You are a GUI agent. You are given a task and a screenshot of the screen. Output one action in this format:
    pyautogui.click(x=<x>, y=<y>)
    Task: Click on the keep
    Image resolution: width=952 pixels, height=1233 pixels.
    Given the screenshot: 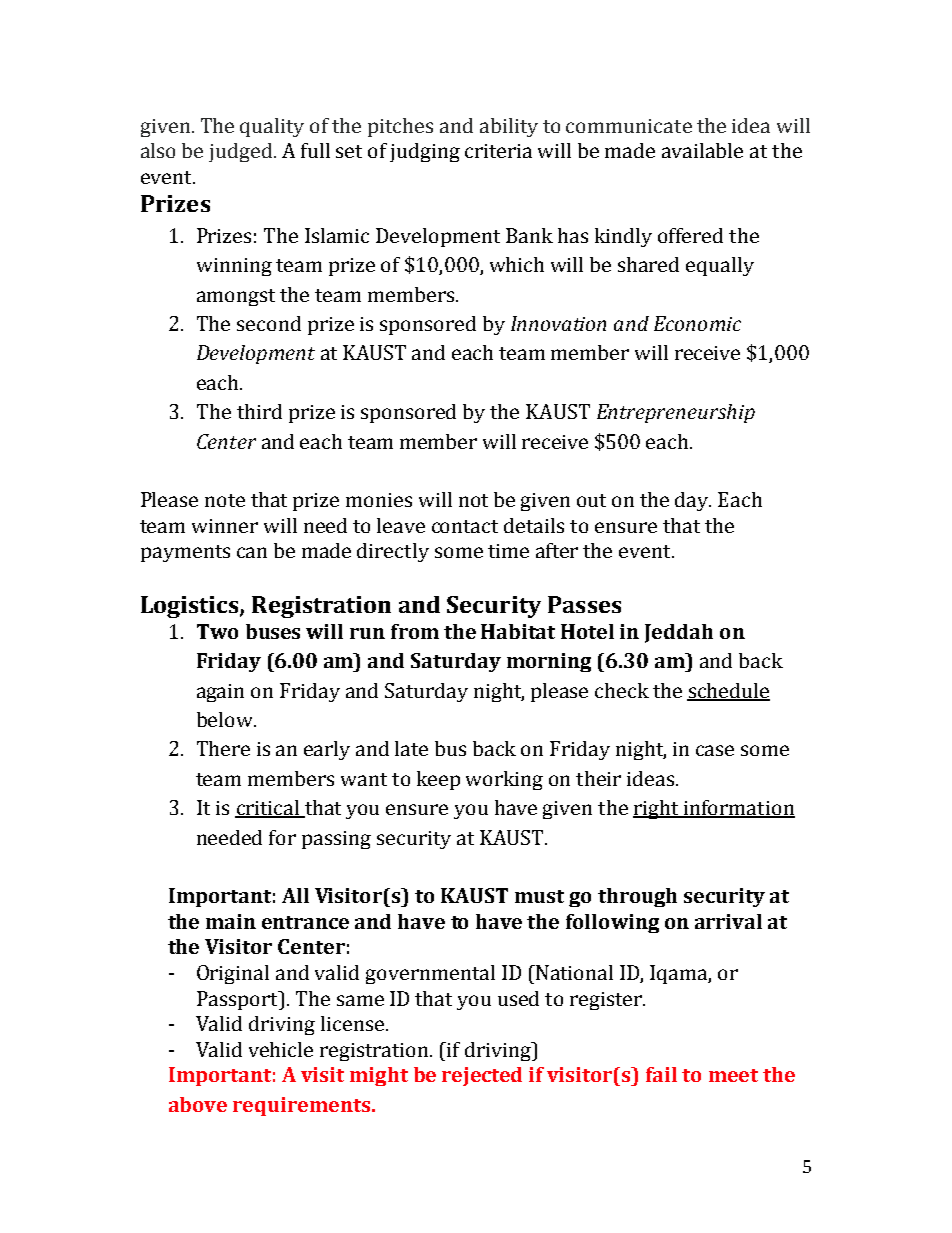 What is the action you would take?
    pyautogui.click(x=438, y=780)
